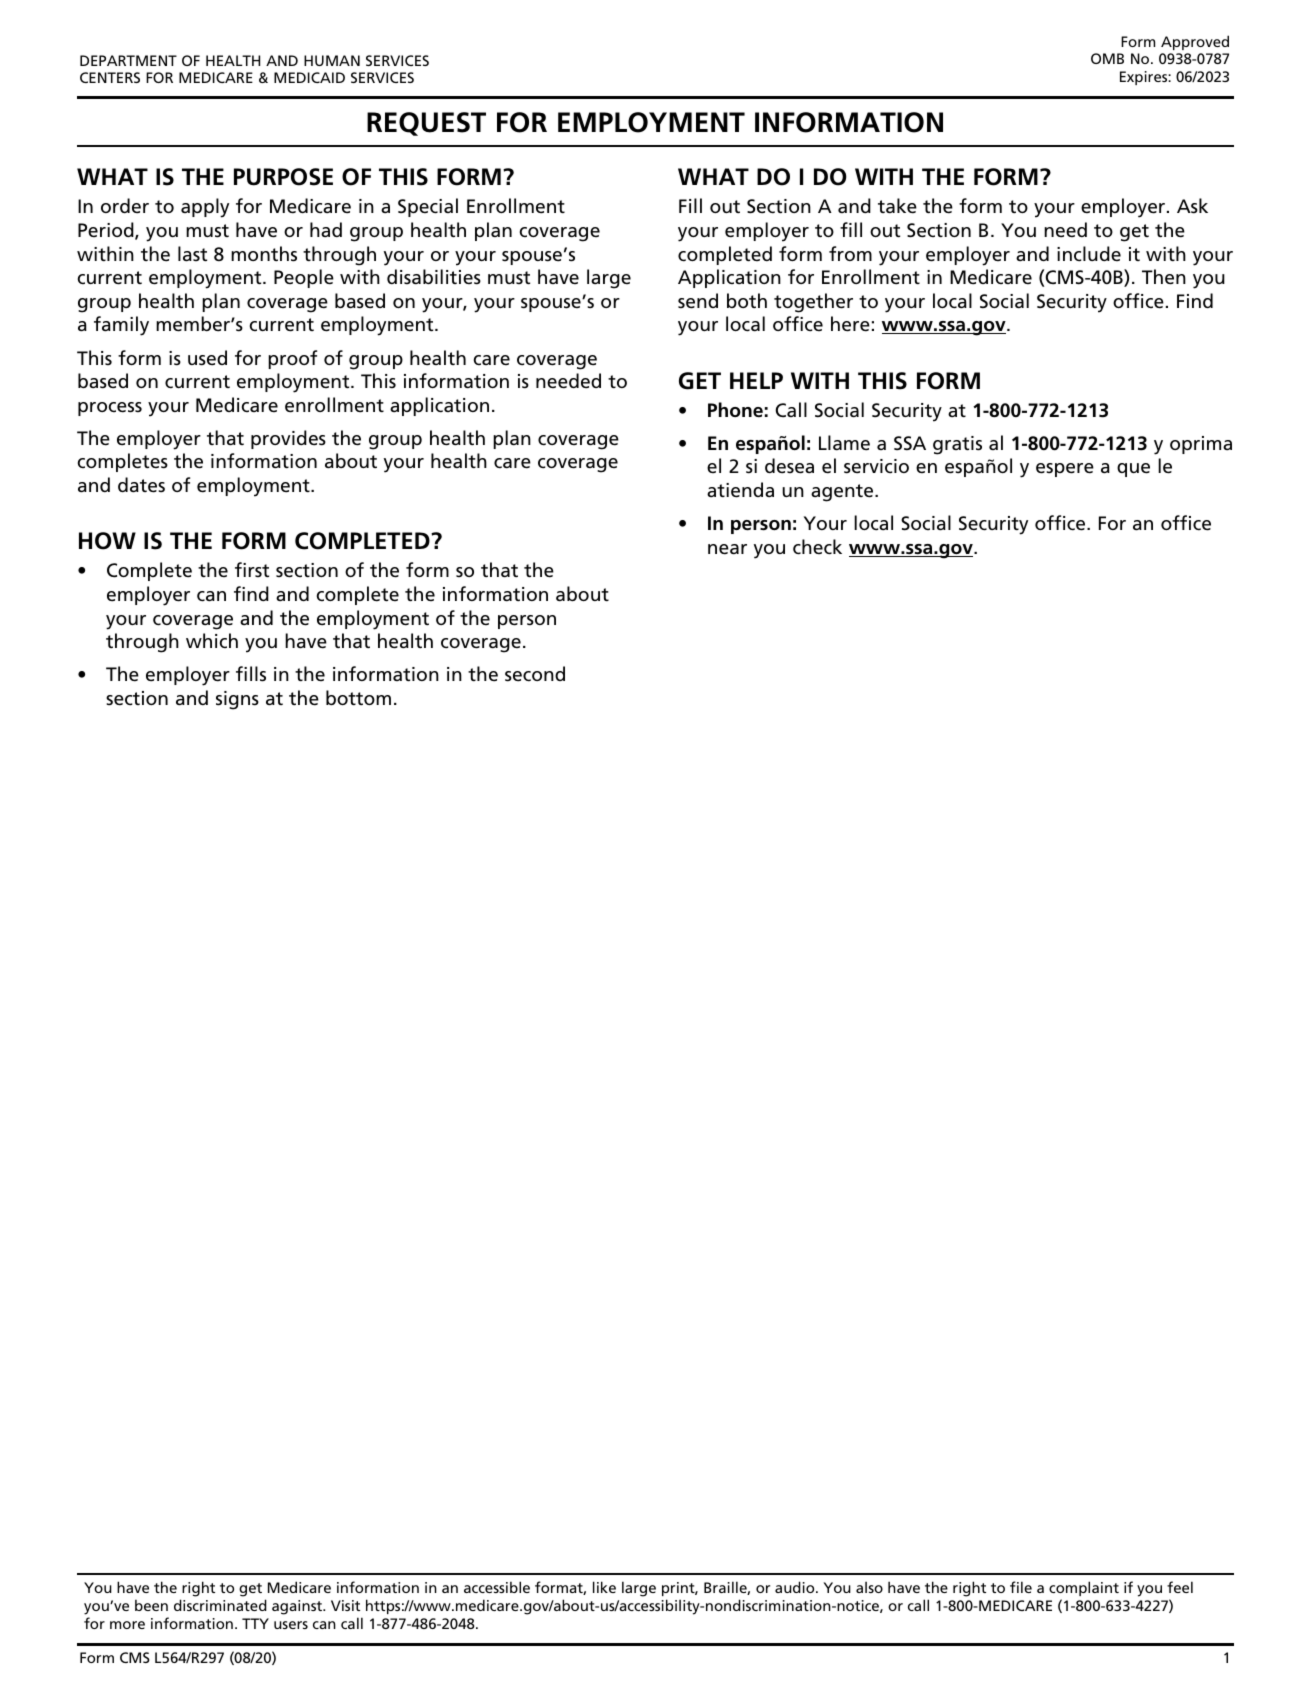  Describe the element at coordinates (220, 1605) in the image. I see `discriminated` at that location.
